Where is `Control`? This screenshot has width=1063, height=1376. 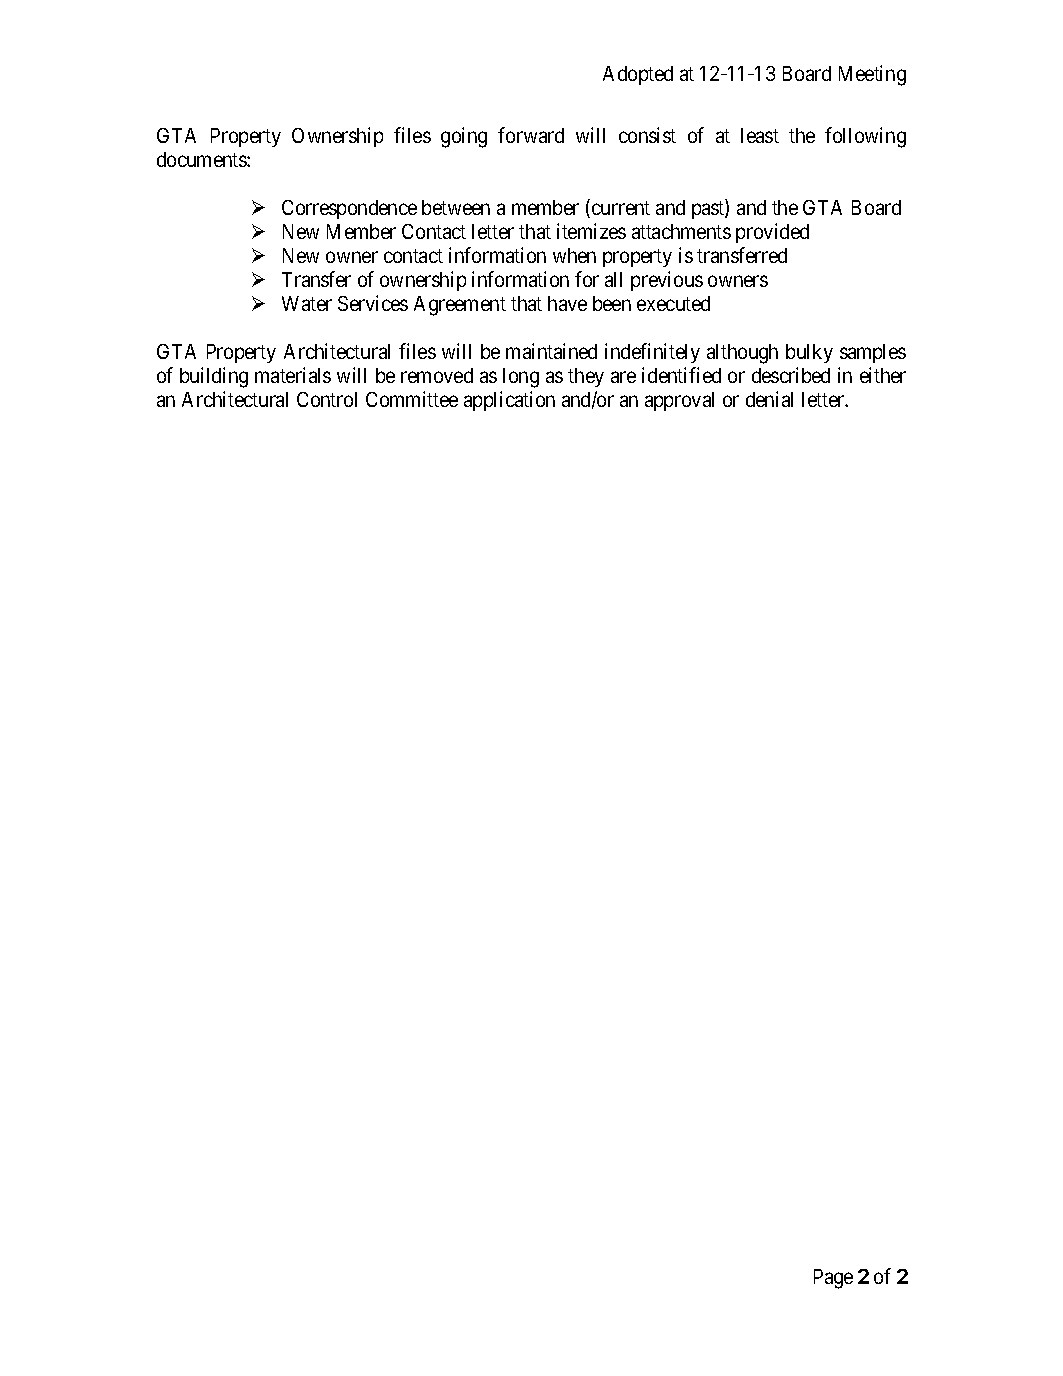
Control is located at coordinates (327, 399).
